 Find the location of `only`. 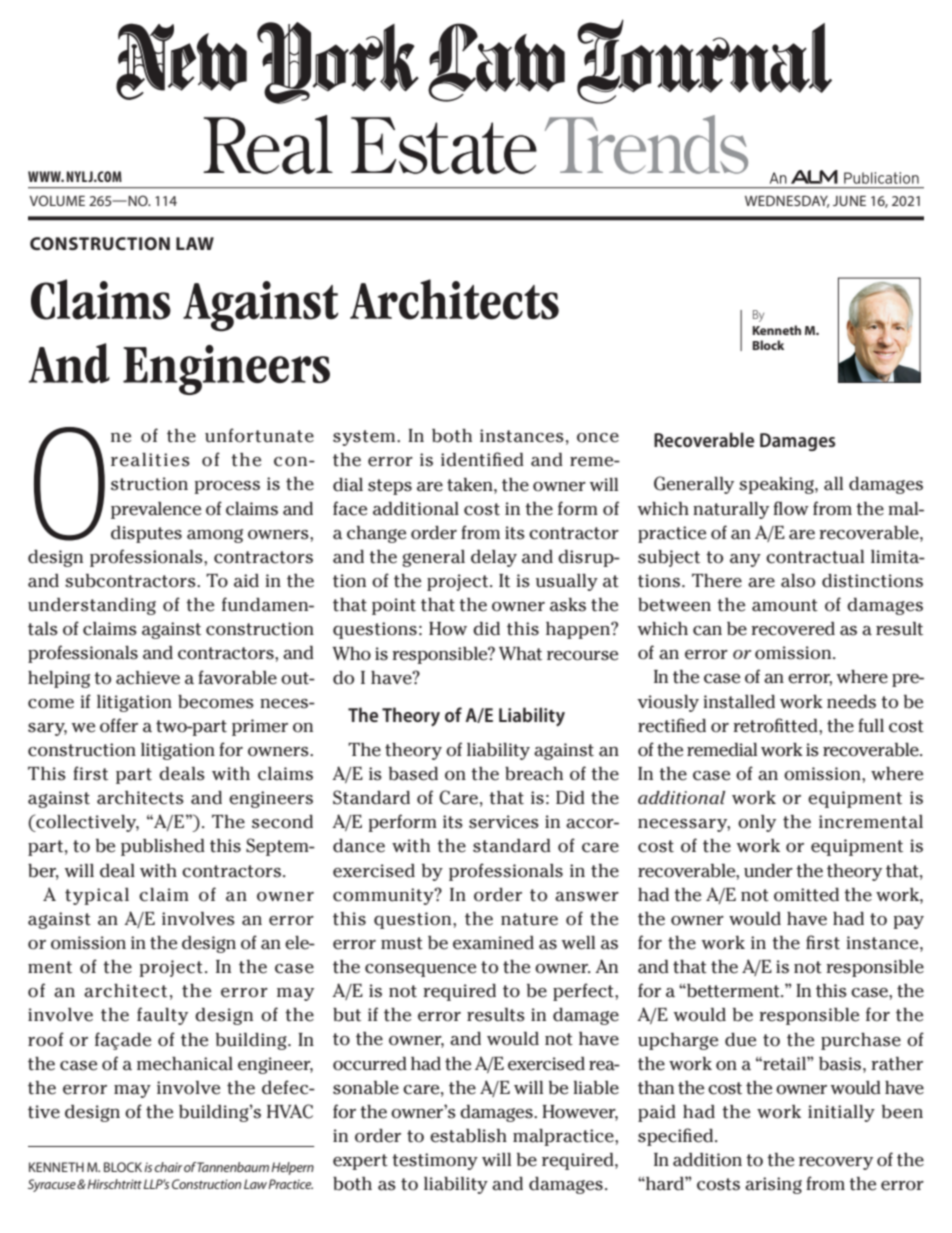

only is located at coordinates (757, 823).
